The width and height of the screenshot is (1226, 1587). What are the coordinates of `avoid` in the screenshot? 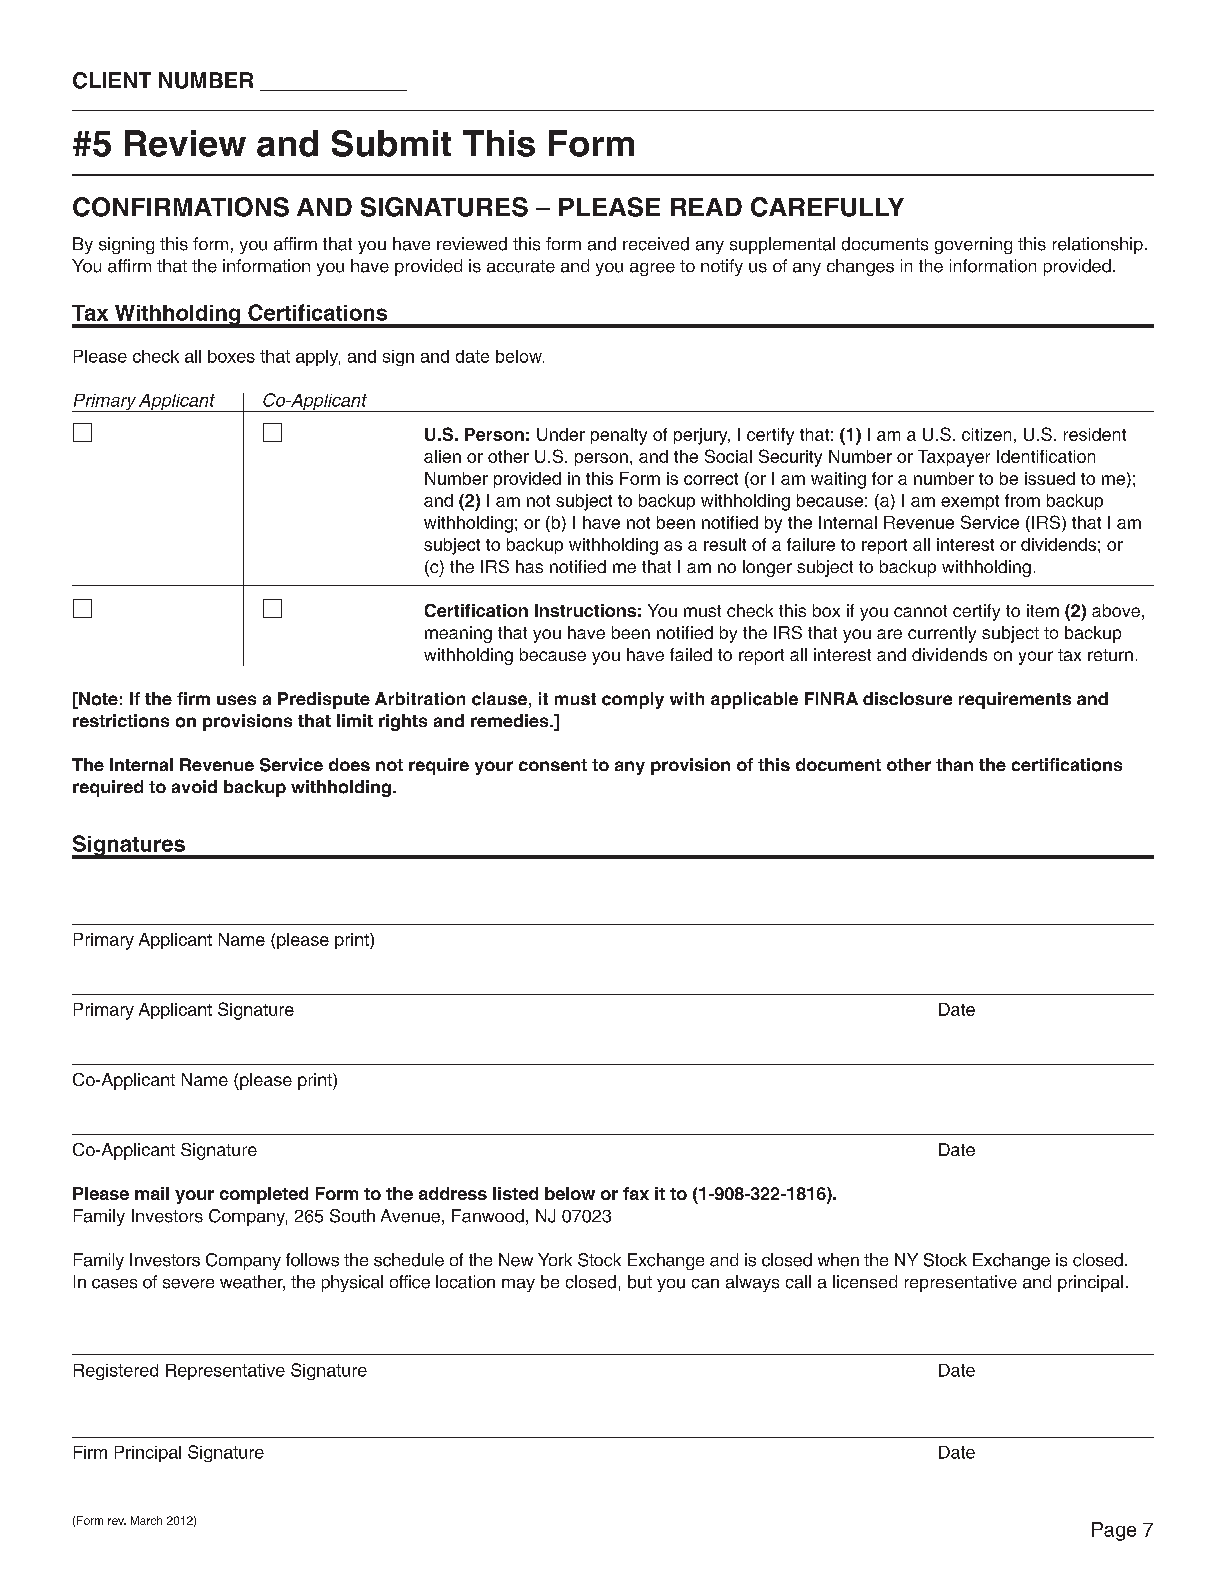 It's located at (194, 786).
